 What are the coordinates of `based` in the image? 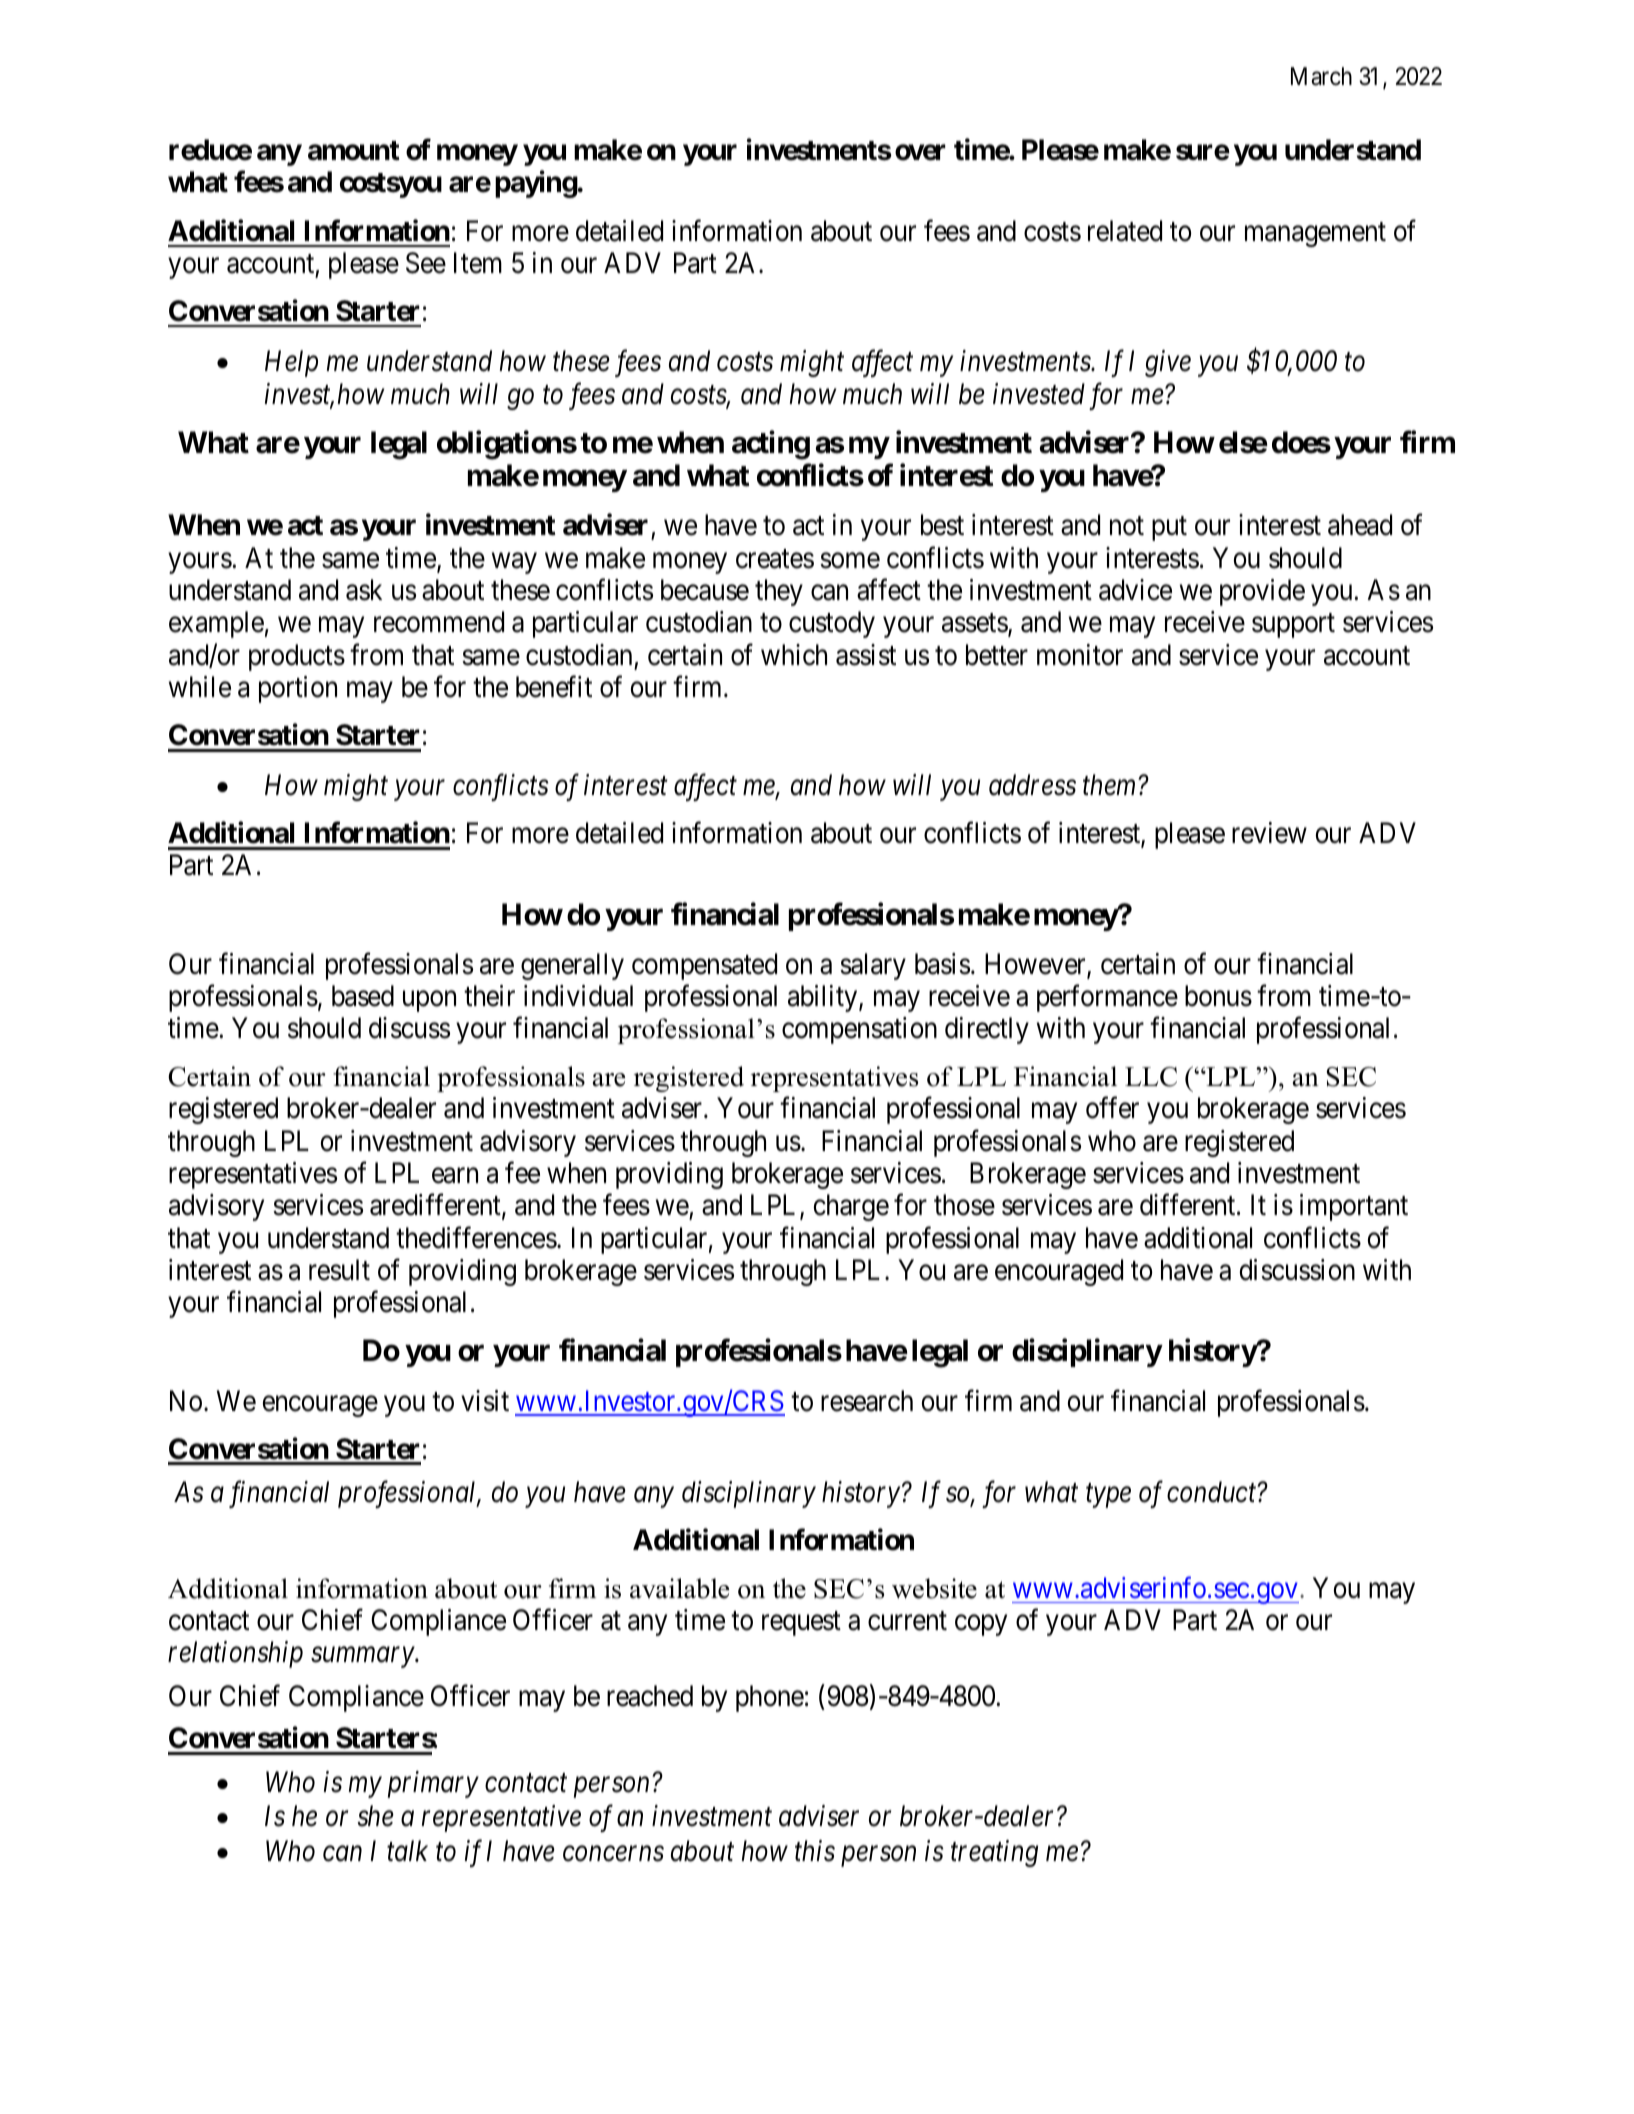 It's located at (363, 996).
